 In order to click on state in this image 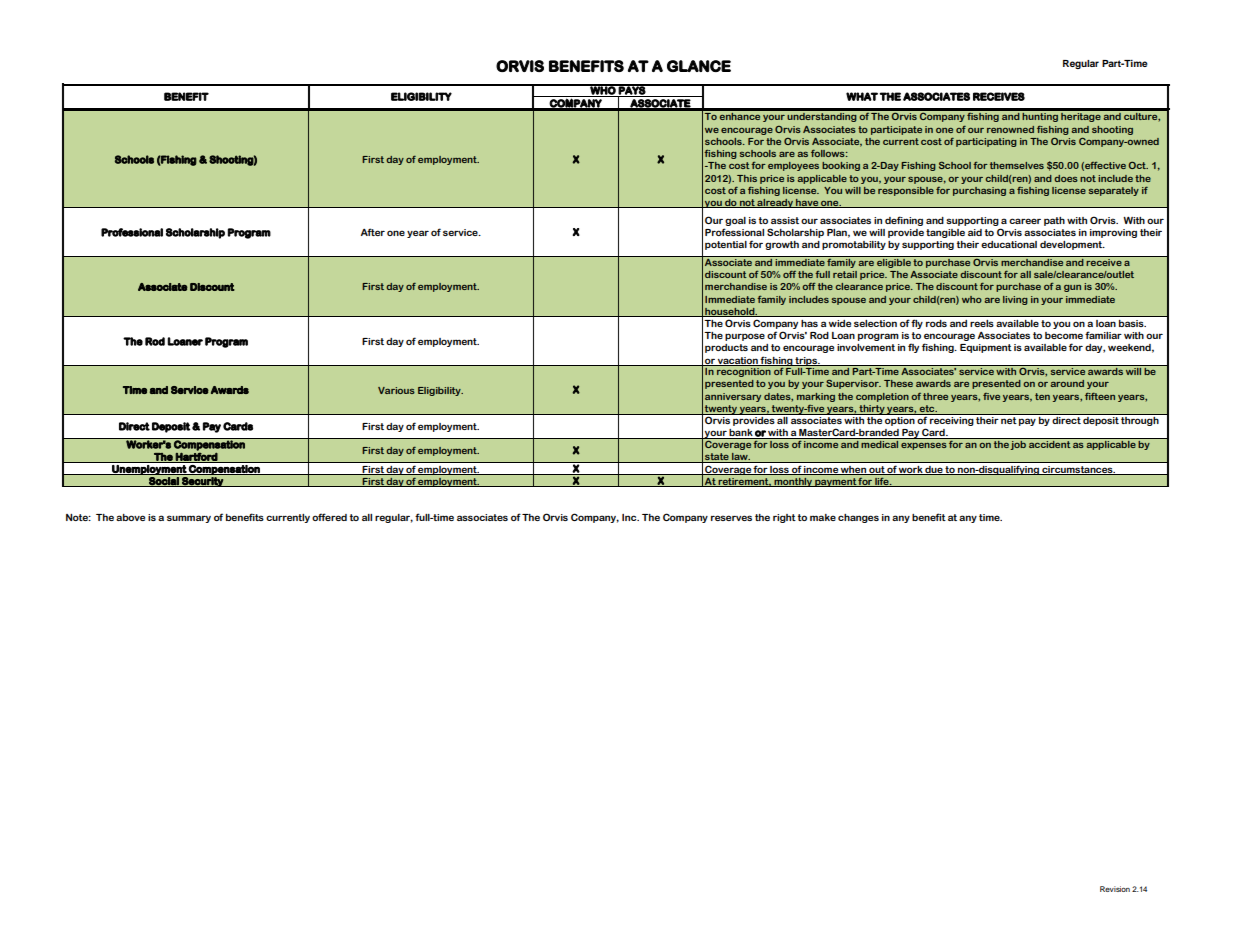, I will do `click(717, 458)`.
